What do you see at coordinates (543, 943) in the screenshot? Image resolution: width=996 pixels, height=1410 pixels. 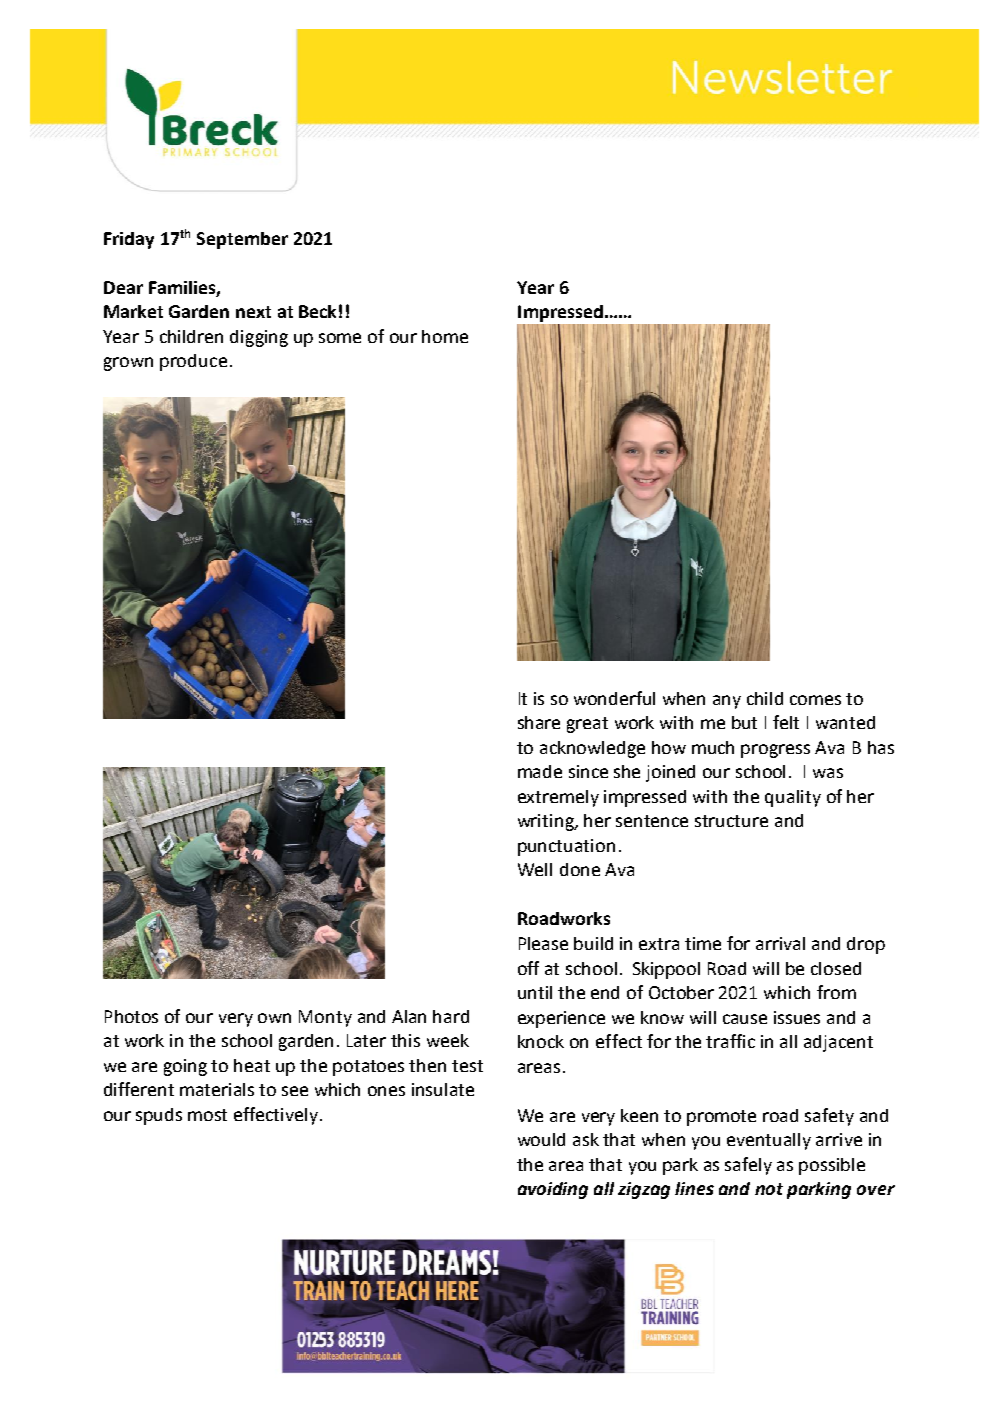 I see `Please` at bounding box center [543, 943].
